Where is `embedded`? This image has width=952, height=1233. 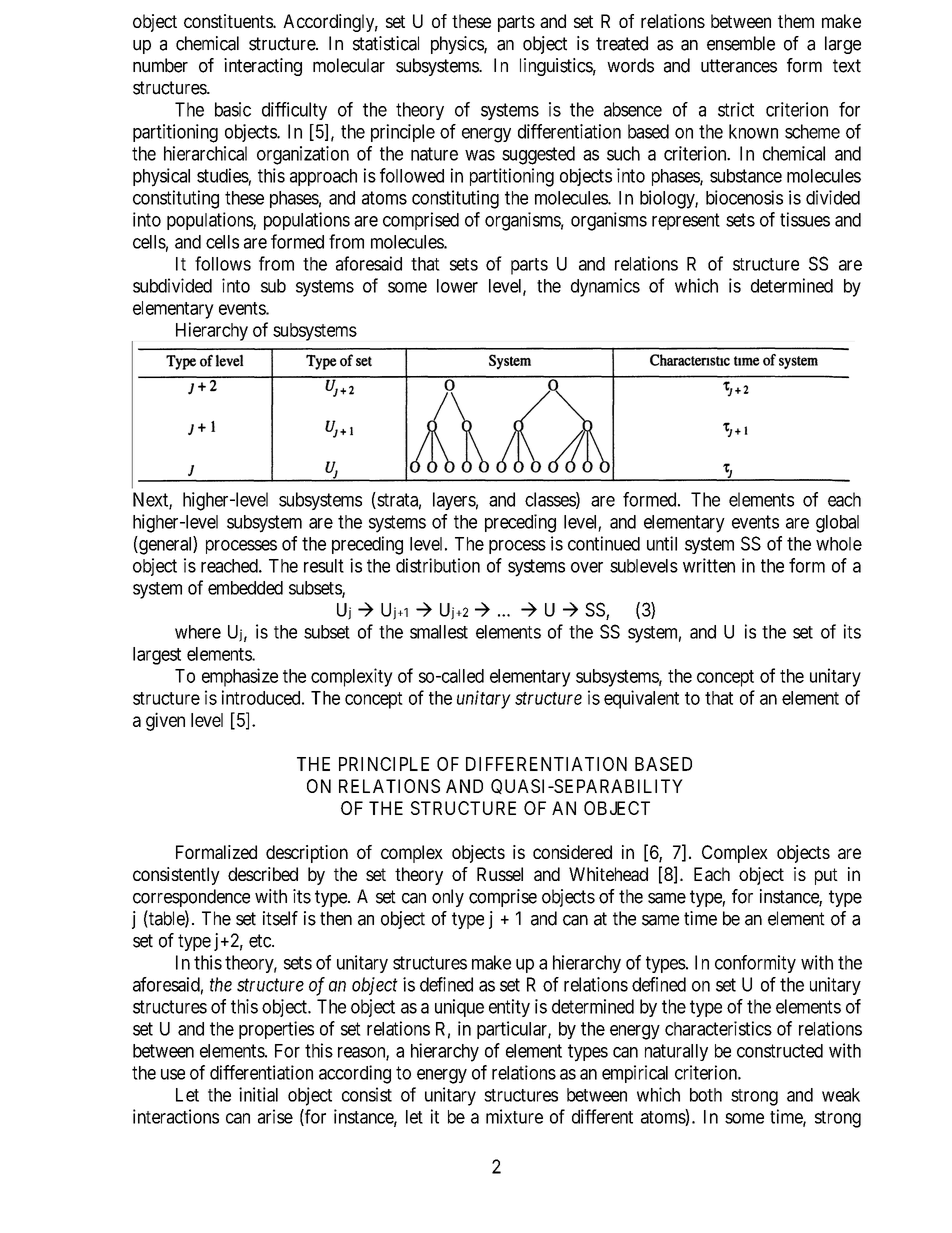 embedded is located at coordinates (245, 588).
